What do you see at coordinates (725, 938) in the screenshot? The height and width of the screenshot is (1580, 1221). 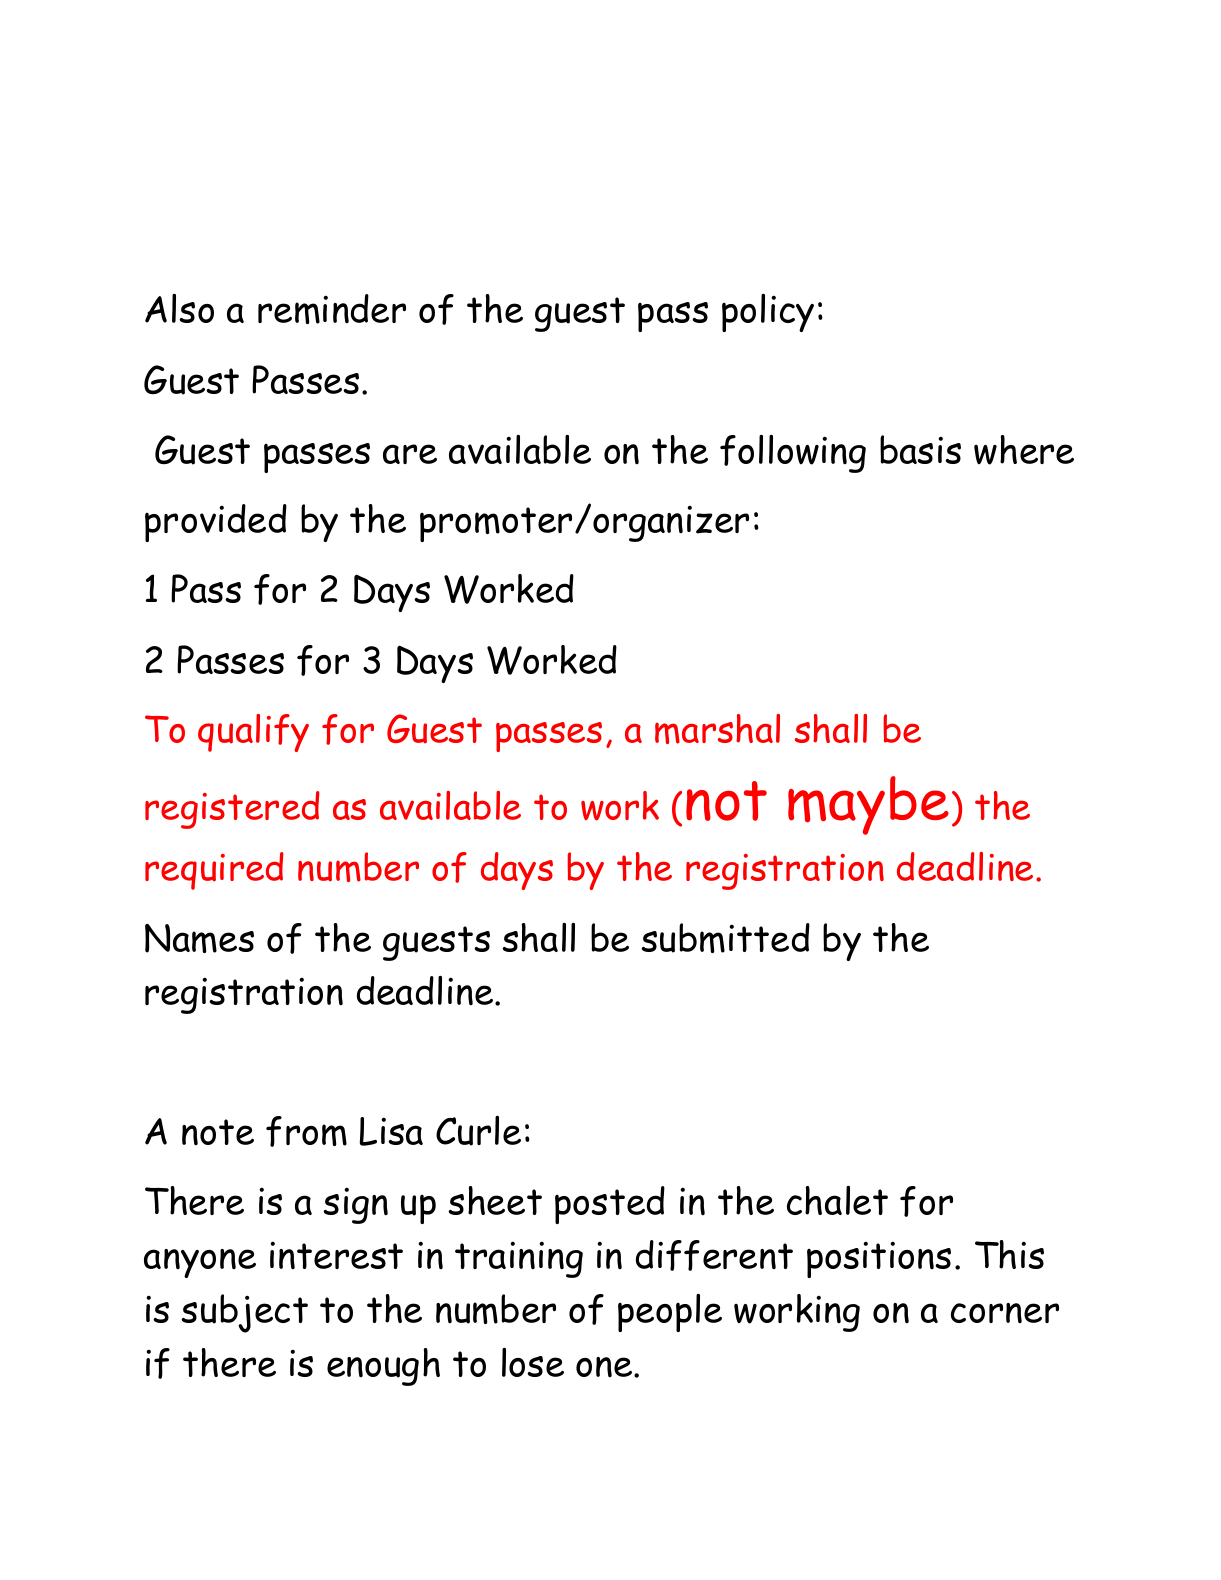 I see `submitted` at bounding box center [725, 938].
